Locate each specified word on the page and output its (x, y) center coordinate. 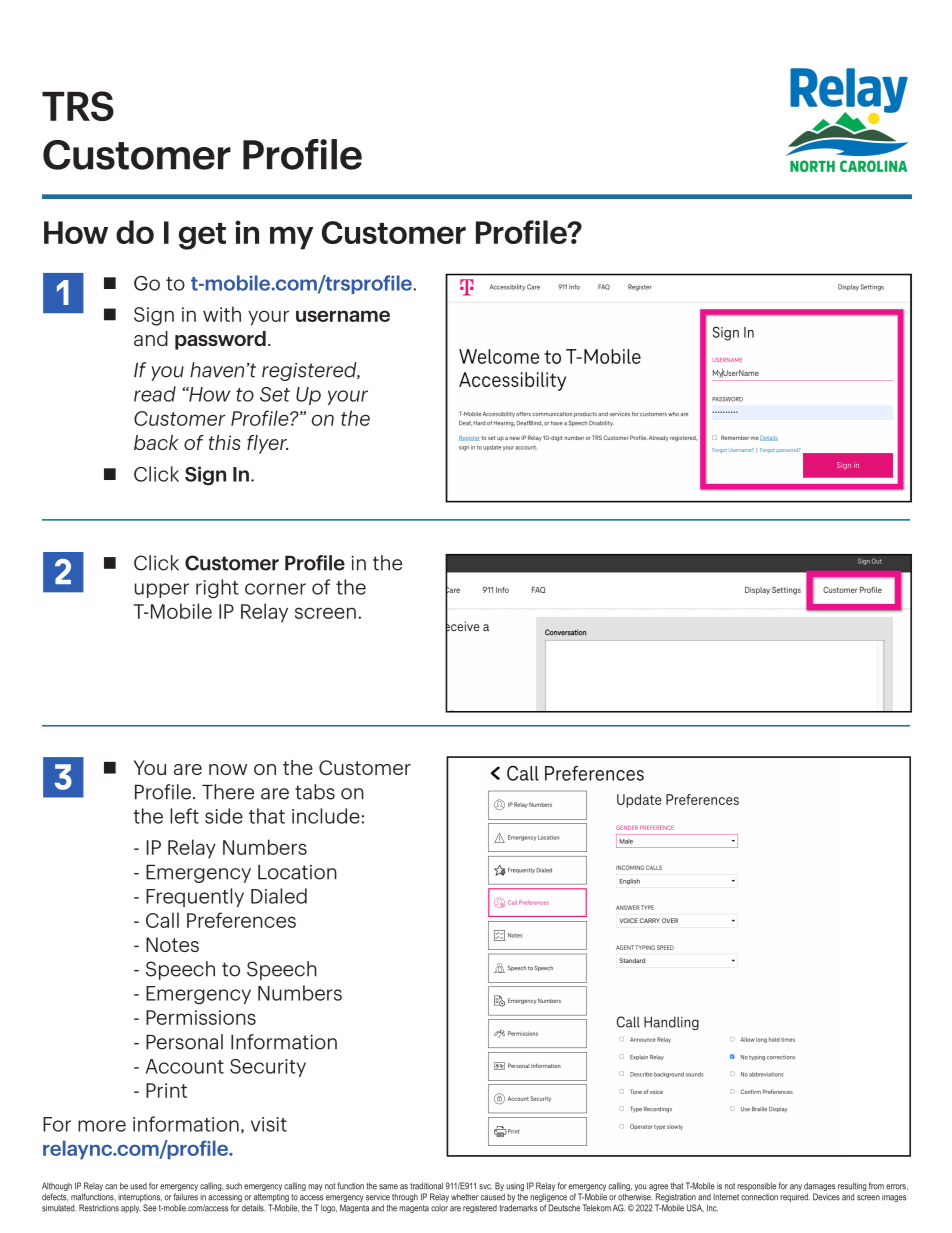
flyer (267, 444)
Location (297, 872)
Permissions (201, 1017)
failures (185, 1197)
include (326, 816)
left (184, 816)
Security (268, 1068)
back (156, 442)
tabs (315, 792)
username (343, 316)
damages (819, 1188)
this (225, 442)
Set (275, 394)
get (202, 236)
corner (275, 589)
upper (162, 590)
